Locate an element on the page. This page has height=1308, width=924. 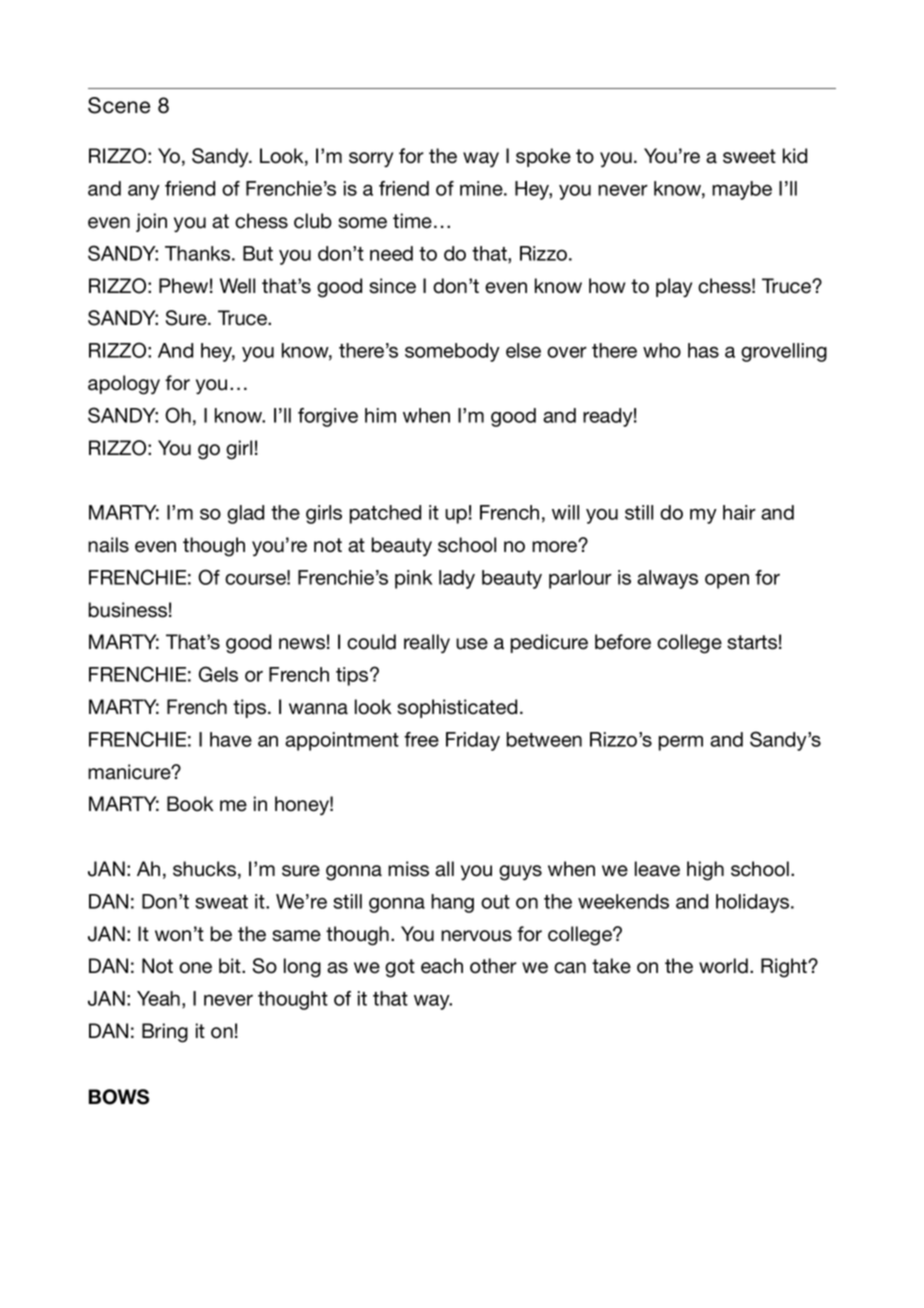
Bring is located at coordinates (165, 1033).
